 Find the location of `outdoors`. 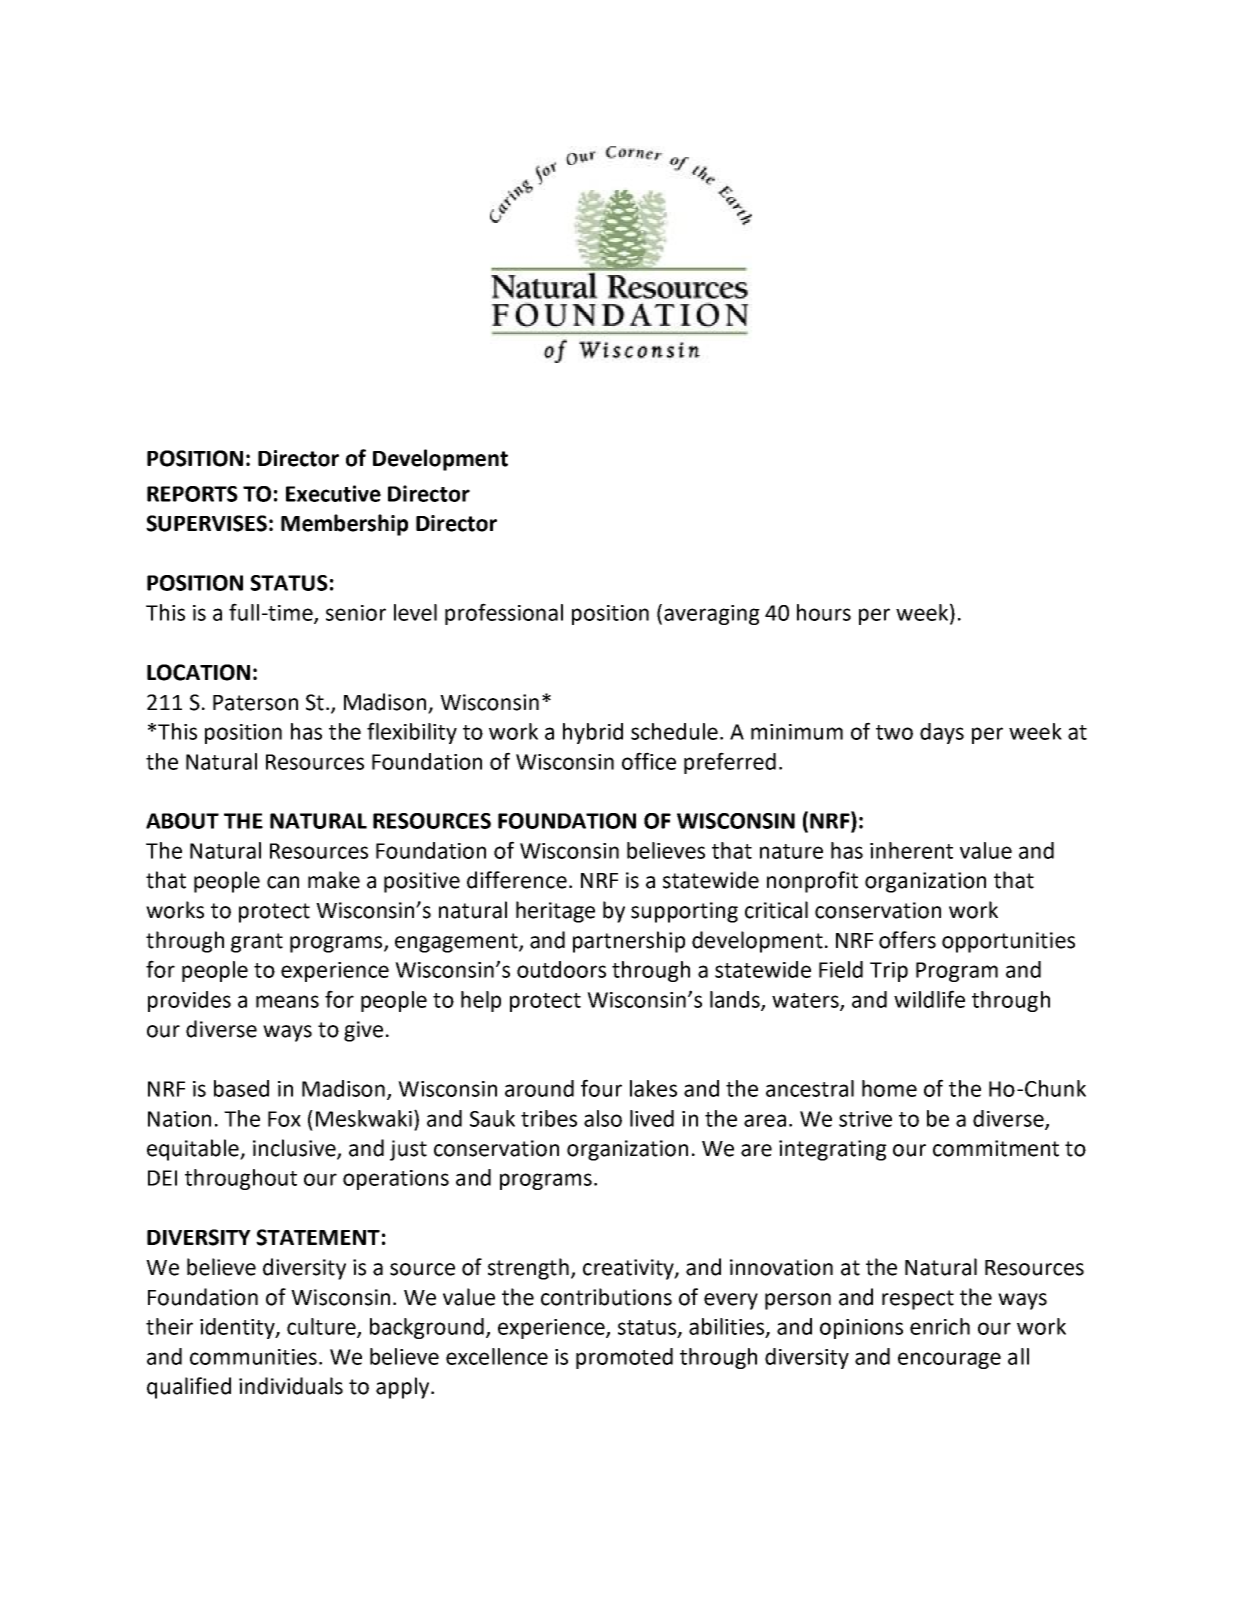

outdoors is located at coordinates (561, 969).
